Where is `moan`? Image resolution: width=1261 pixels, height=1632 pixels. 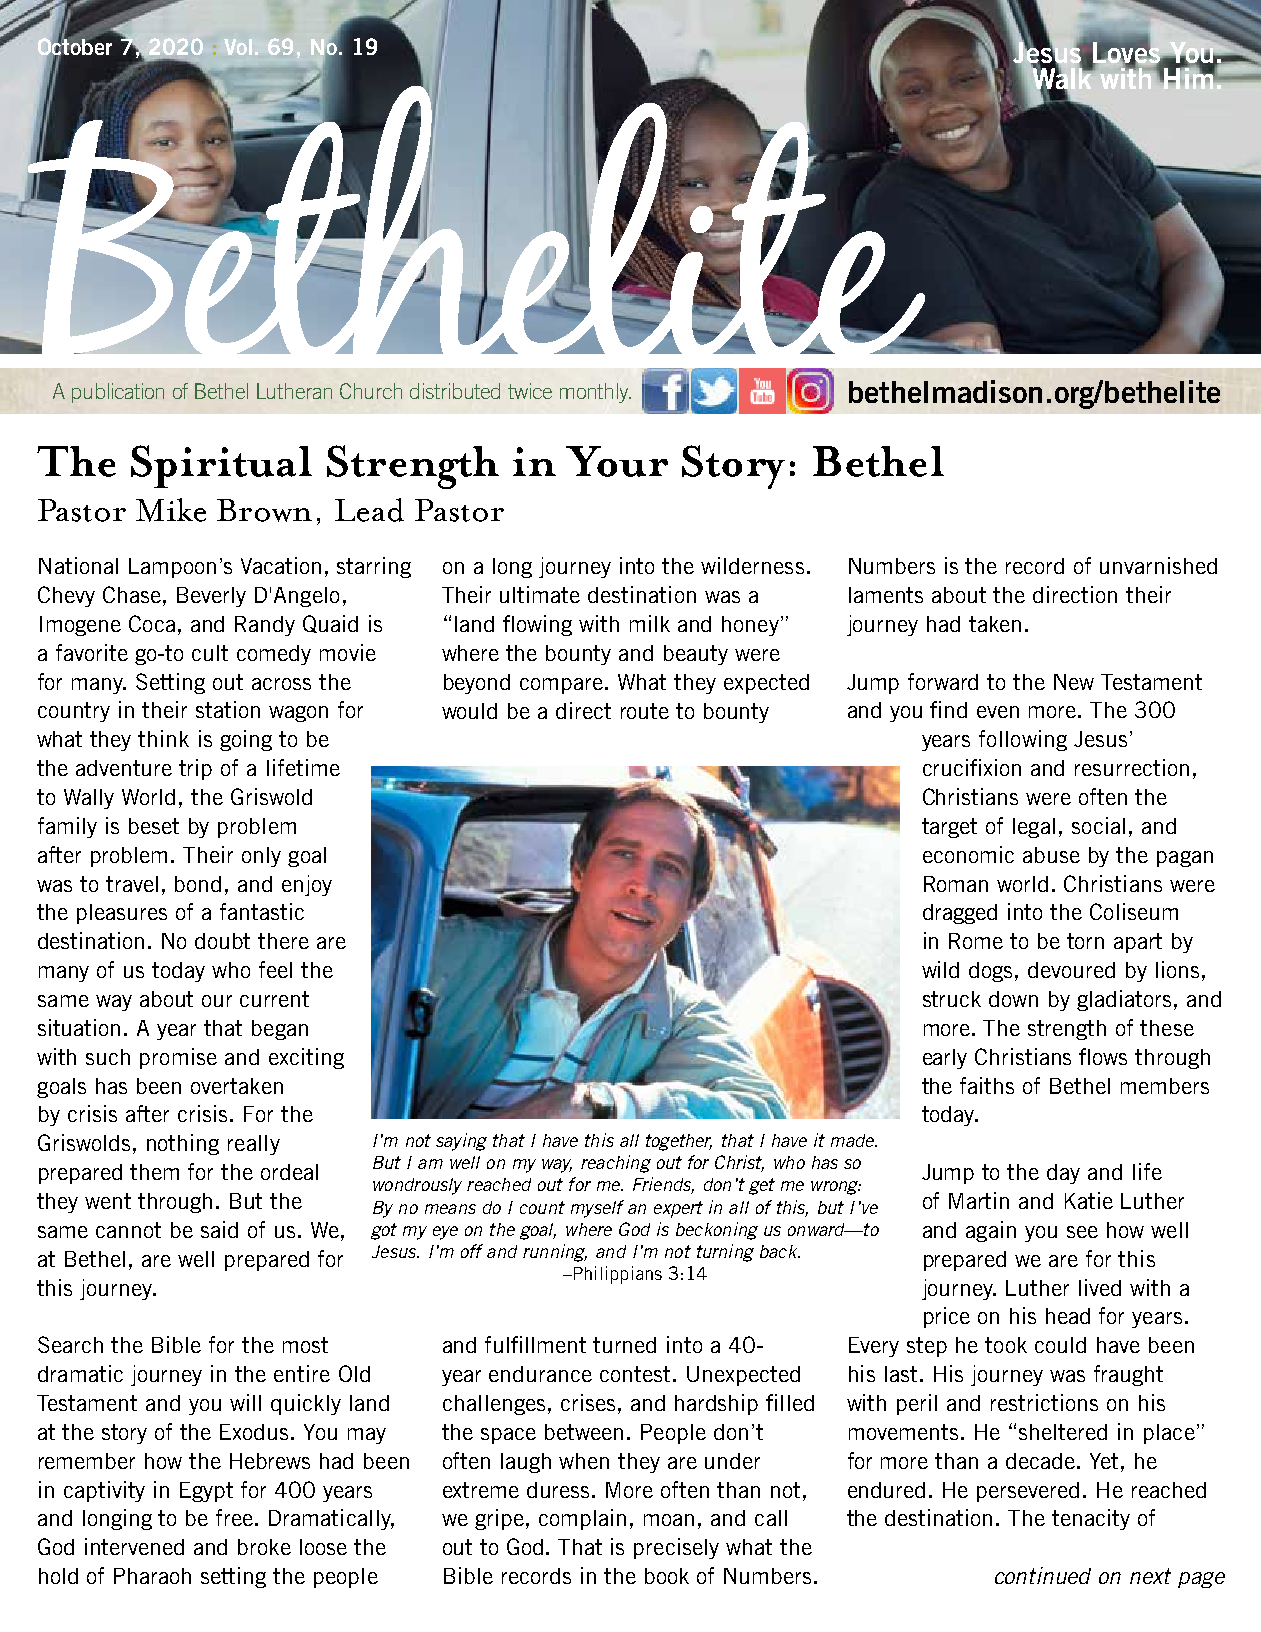 moan is located at coordinates (669, 1520).
